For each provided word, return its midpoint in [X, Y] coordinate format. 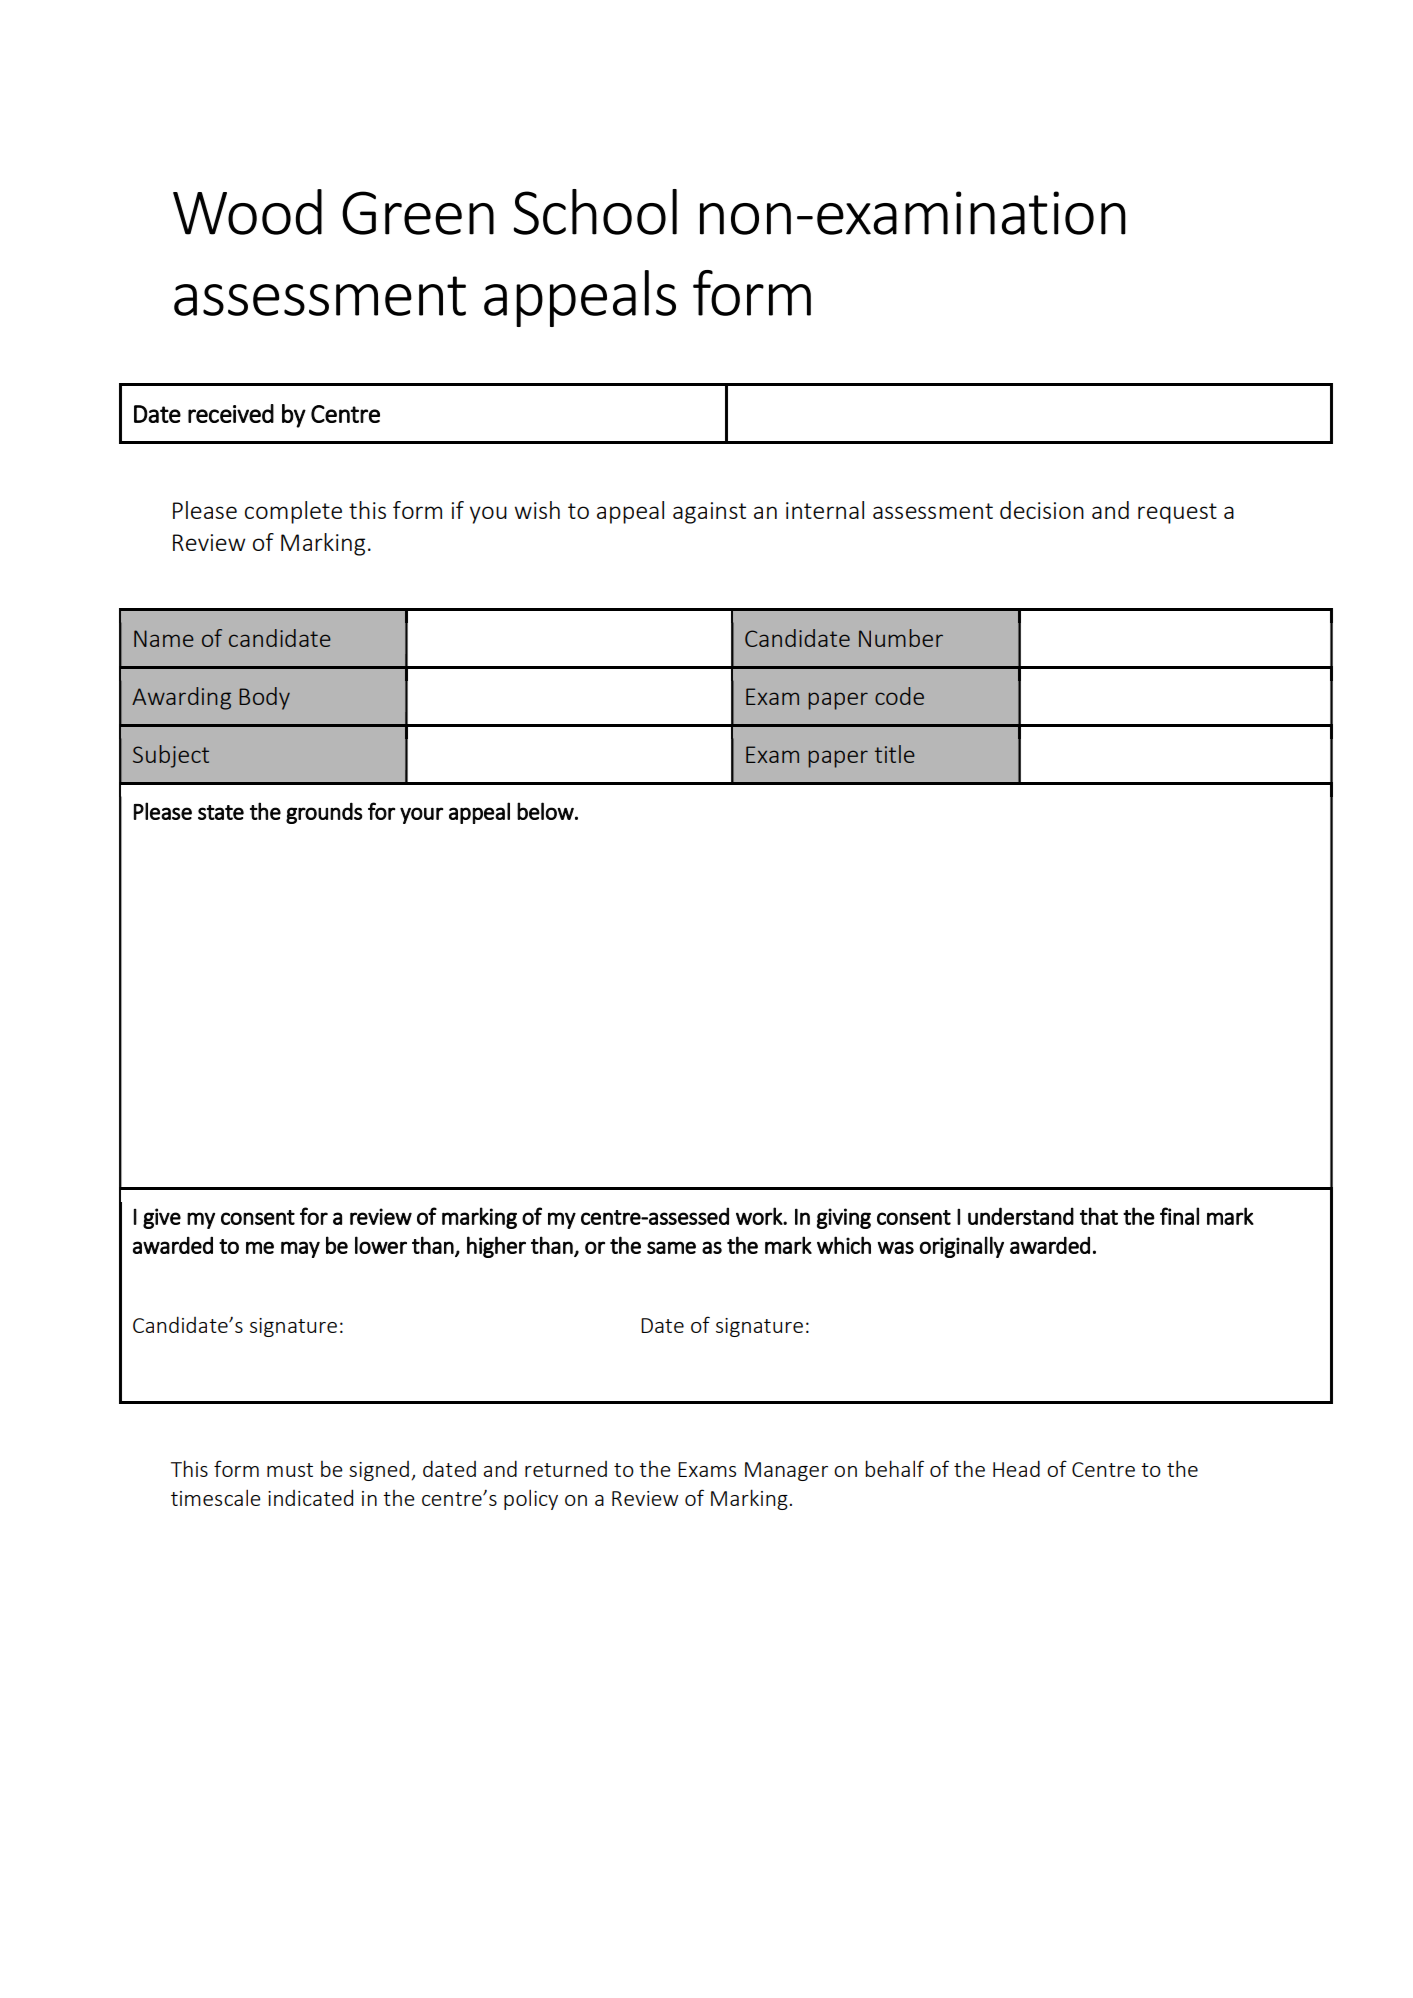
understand [1021, 1216]
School [595, 212]
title [895, 754]
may [300, 1249]
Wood [247, 212]
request [1177, 513]
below [546, 811]
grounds [324, 813]
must [290, 1470]
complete [293, 512]
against [709, 513]
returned [566, 1469]
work [760, 1216]
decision [1042, 510]
